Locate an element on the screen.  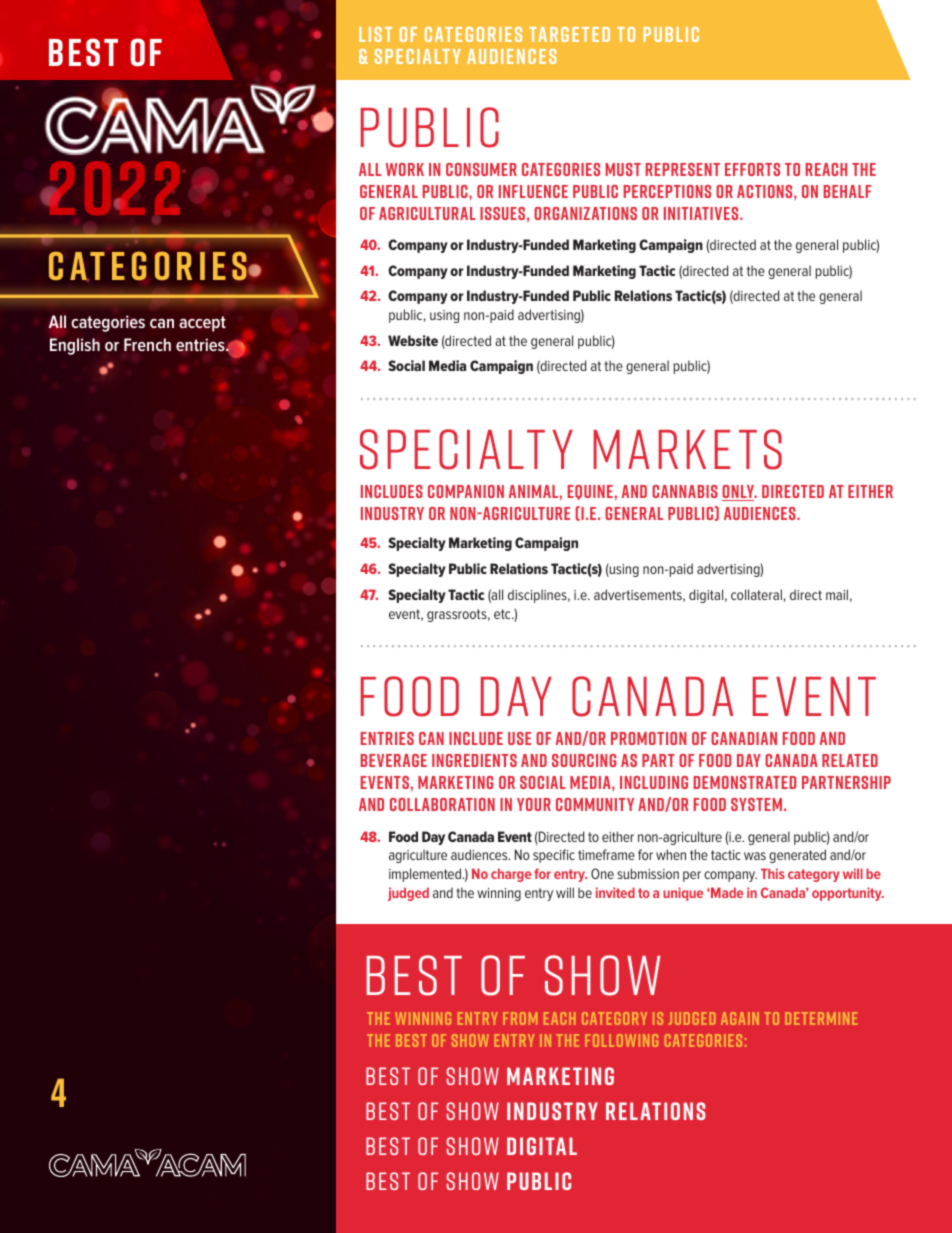
beverage is located at coordinates (394, 760).
